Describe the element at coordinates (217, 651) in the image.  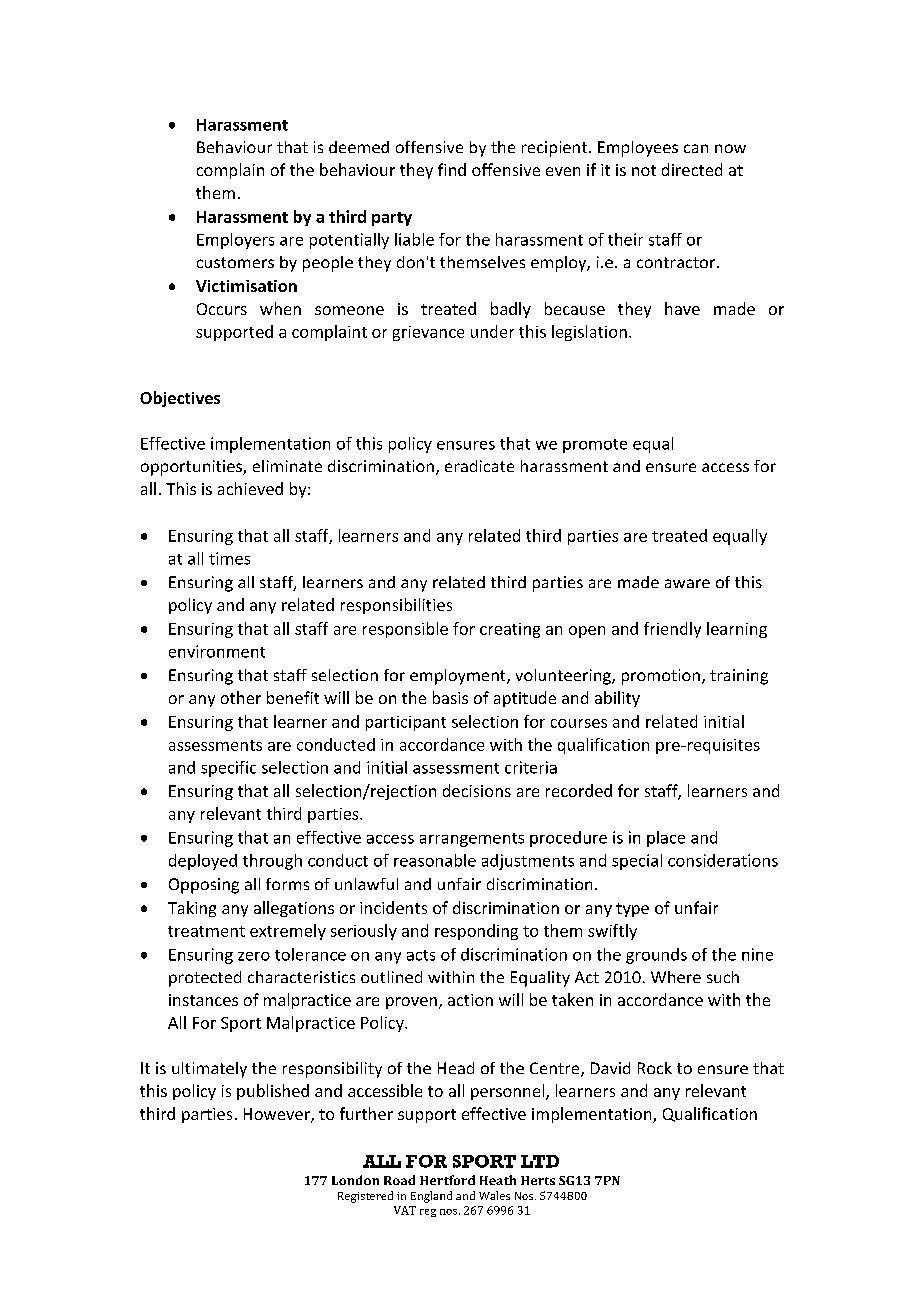
I see `environment` at that location.
